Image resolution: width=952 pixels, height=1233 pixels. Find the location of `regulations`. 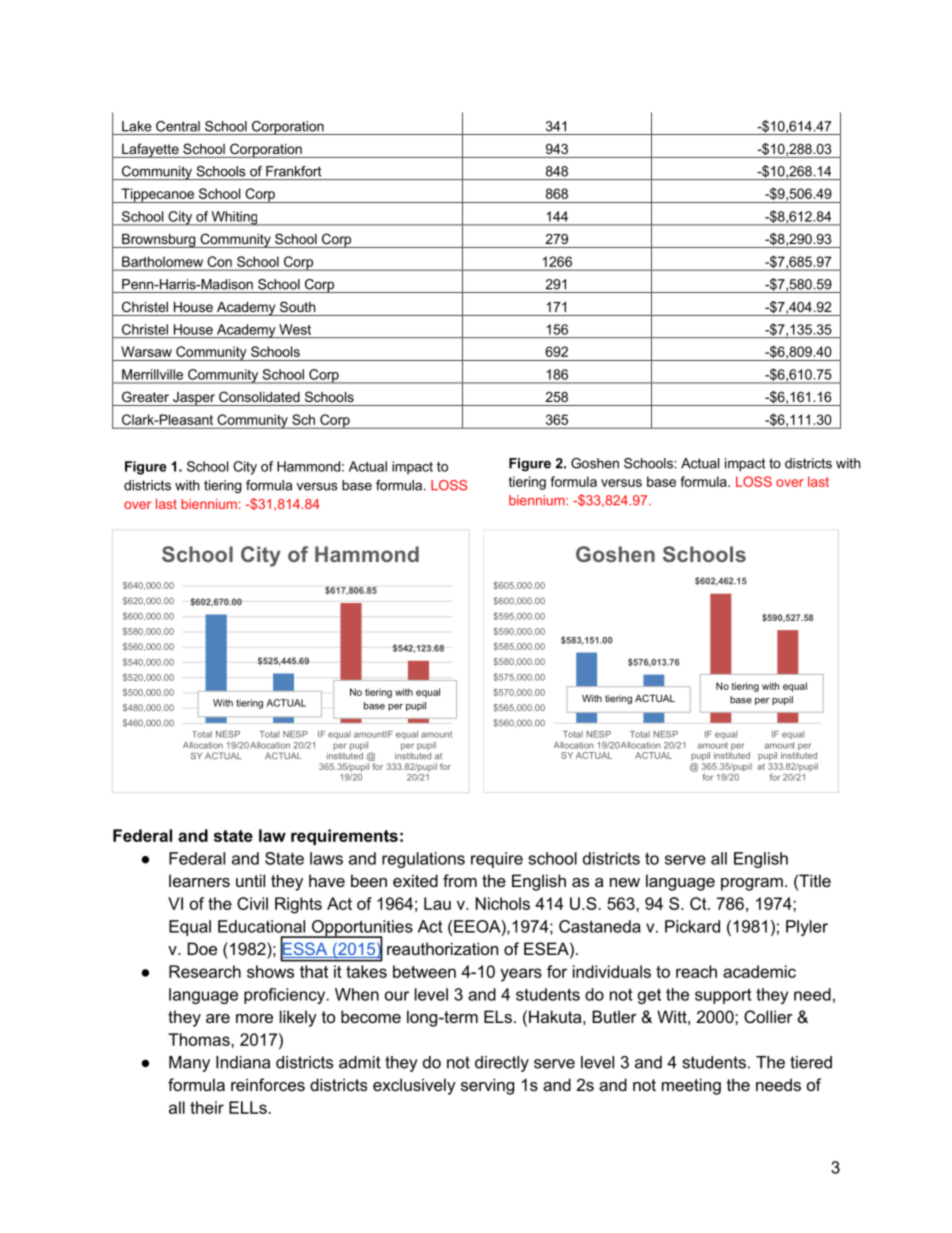

regulations is located at coordinates (423, 860).
